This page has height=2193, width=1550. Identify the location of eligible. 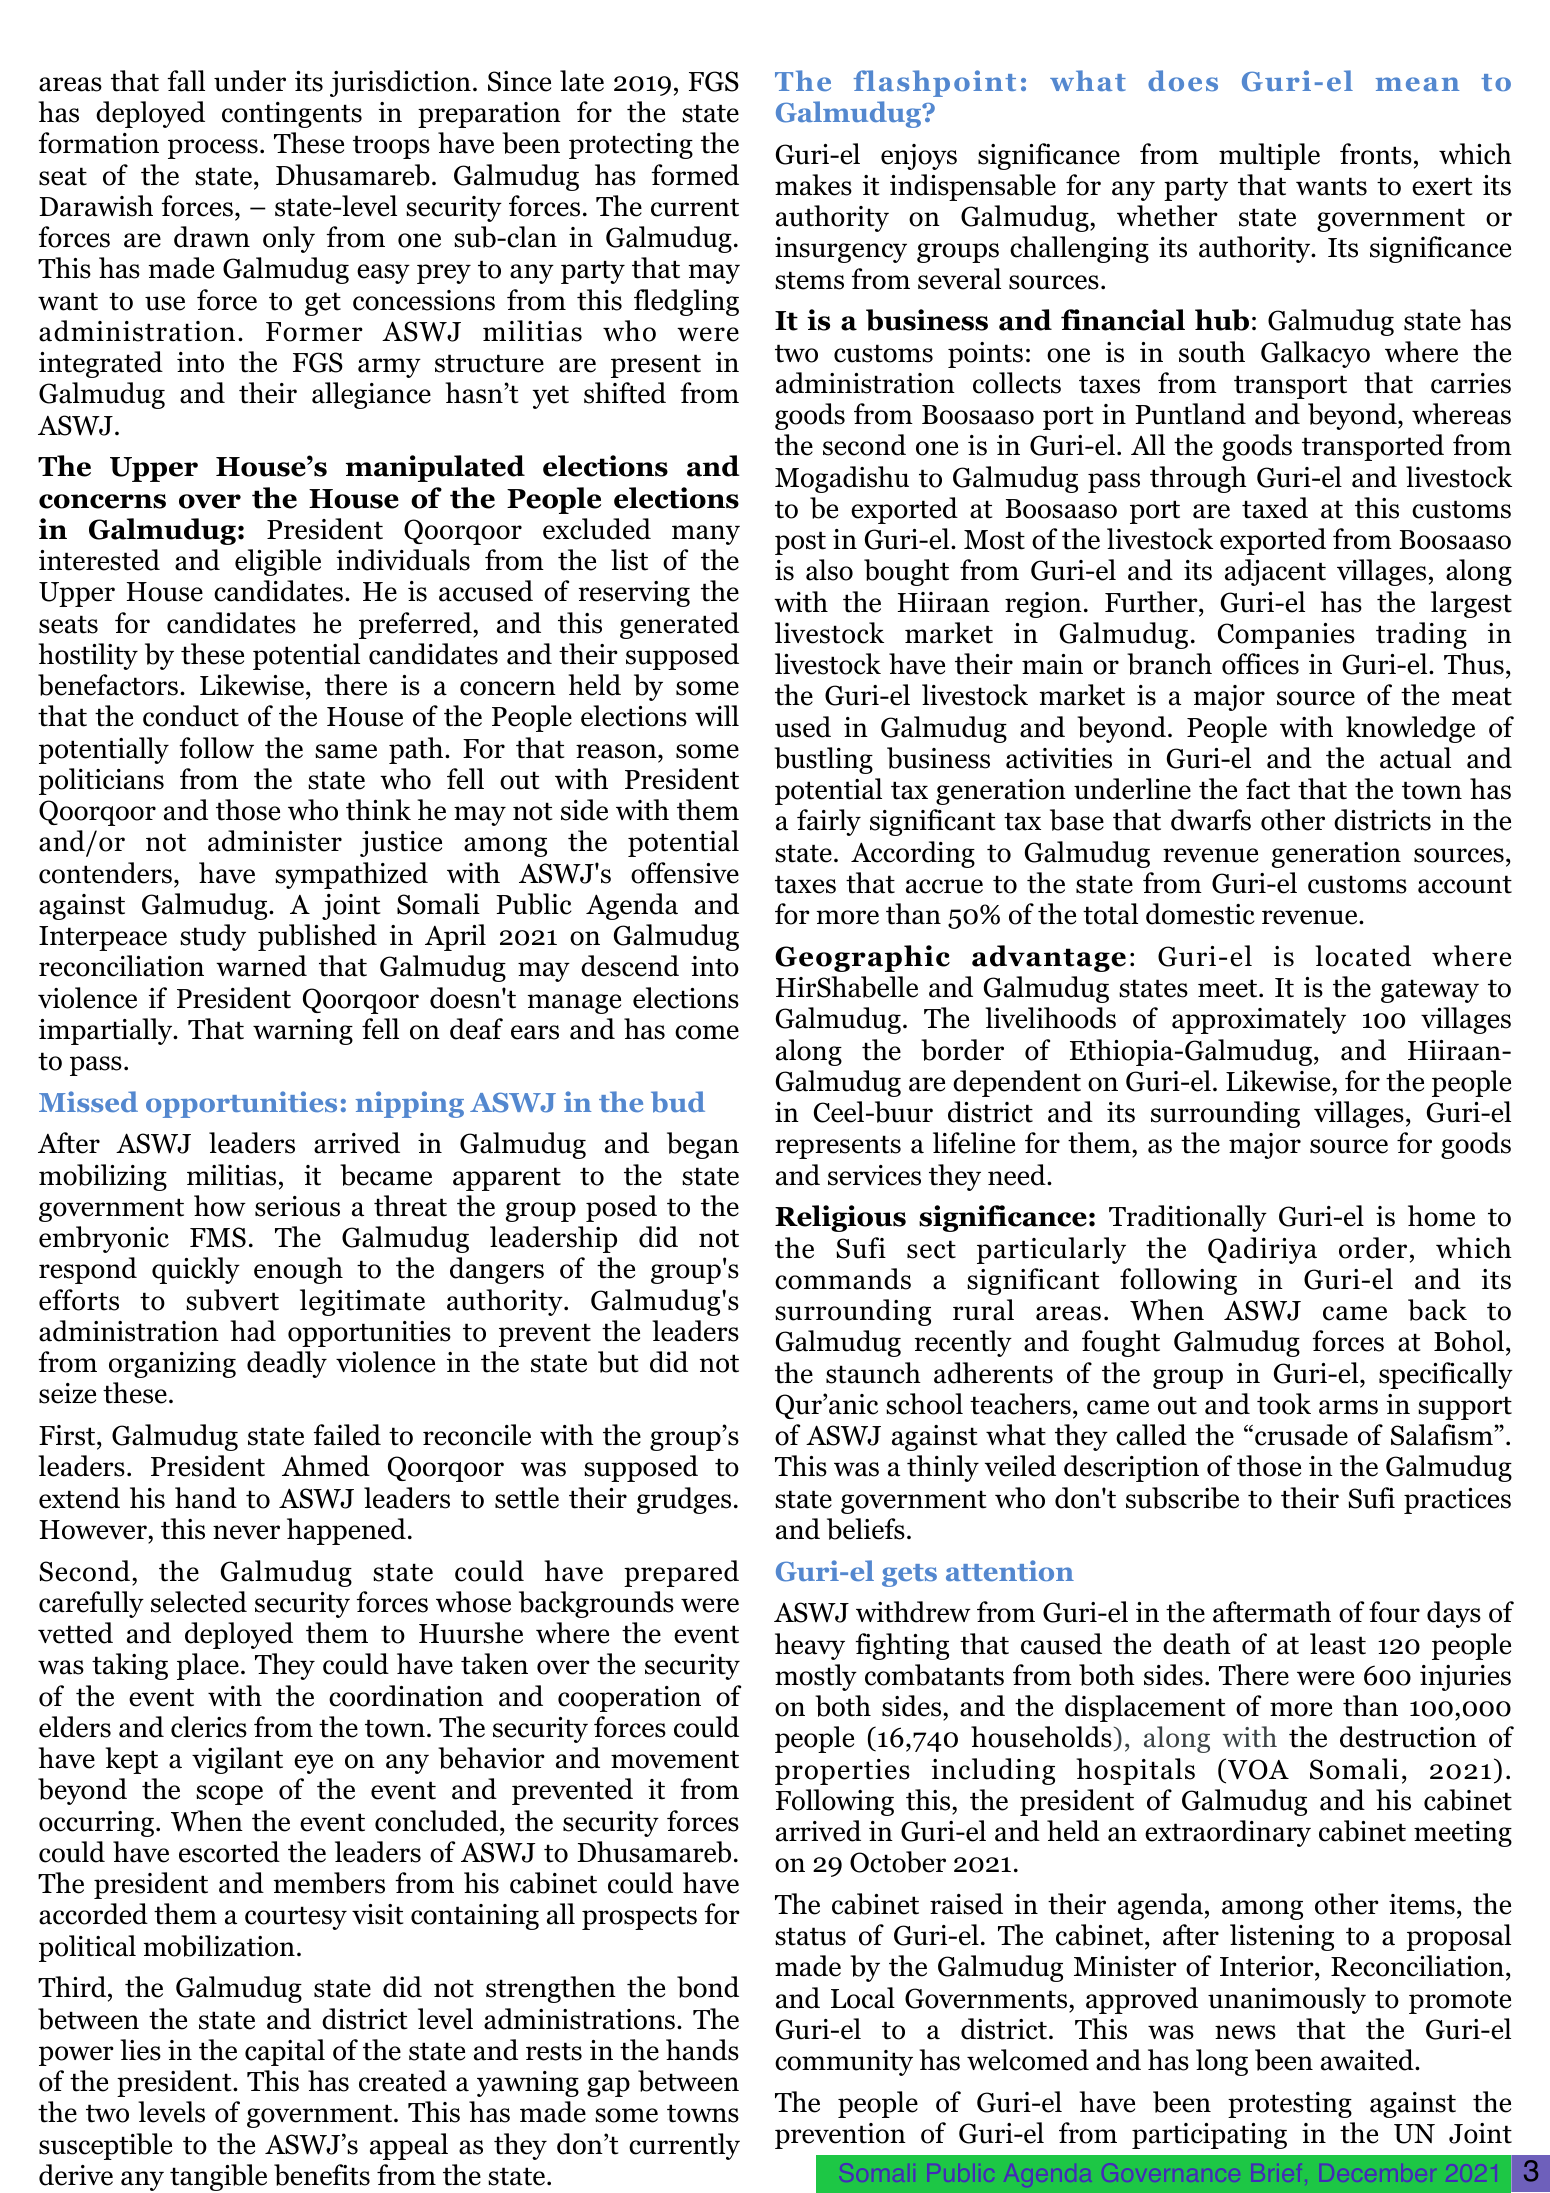
(278, 562).
